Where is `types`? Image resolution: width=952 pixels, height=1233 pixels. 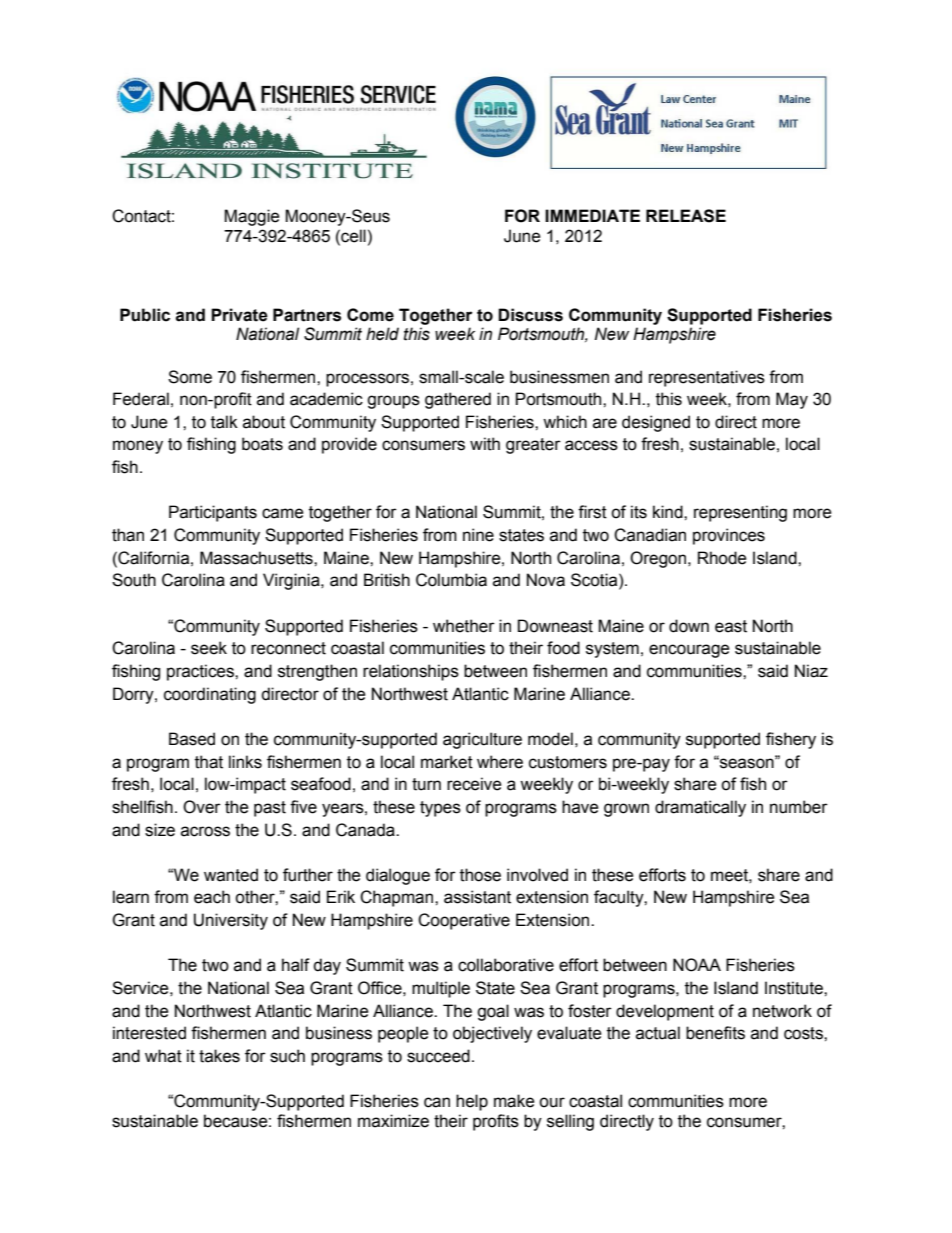 types is located at coordinates (440, 809).
